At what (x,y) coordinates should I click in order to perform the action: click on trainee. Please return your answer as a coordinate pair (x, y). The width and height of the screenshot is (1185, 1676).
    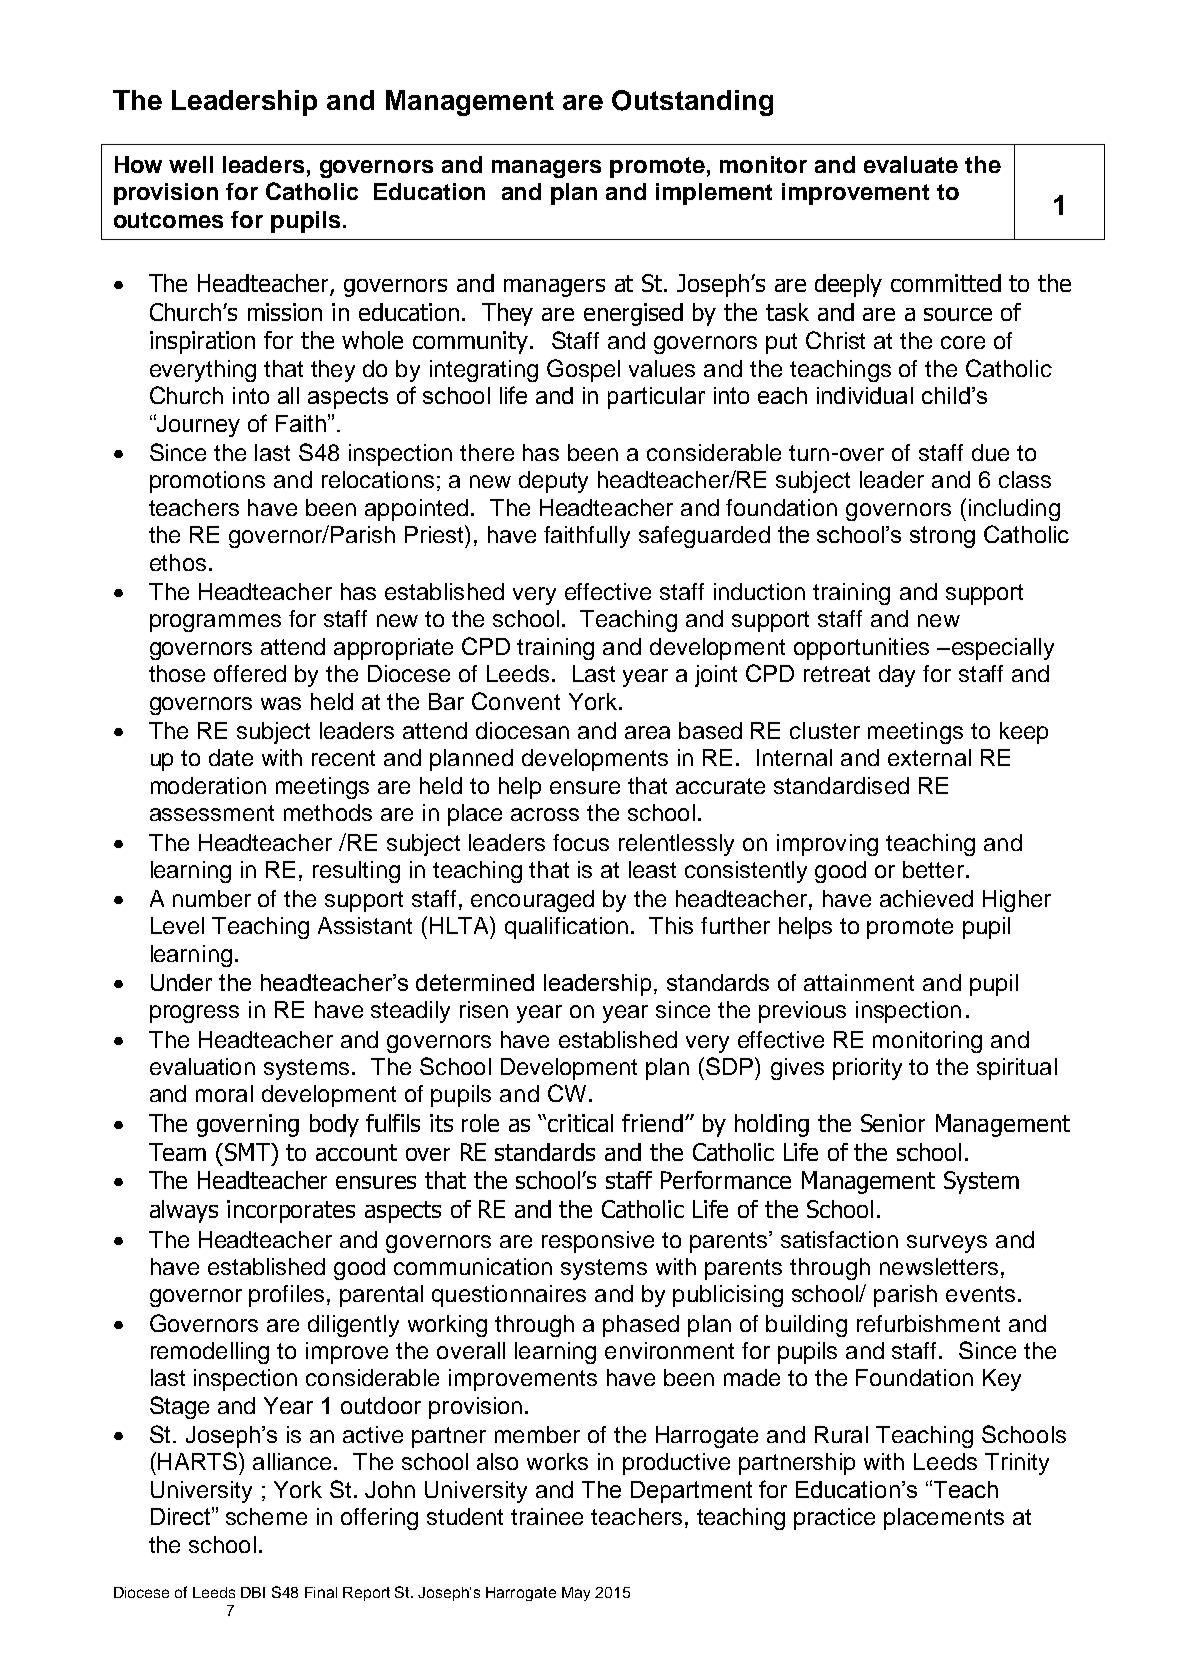
    Looking at the image, I should click on (547, 1516).
